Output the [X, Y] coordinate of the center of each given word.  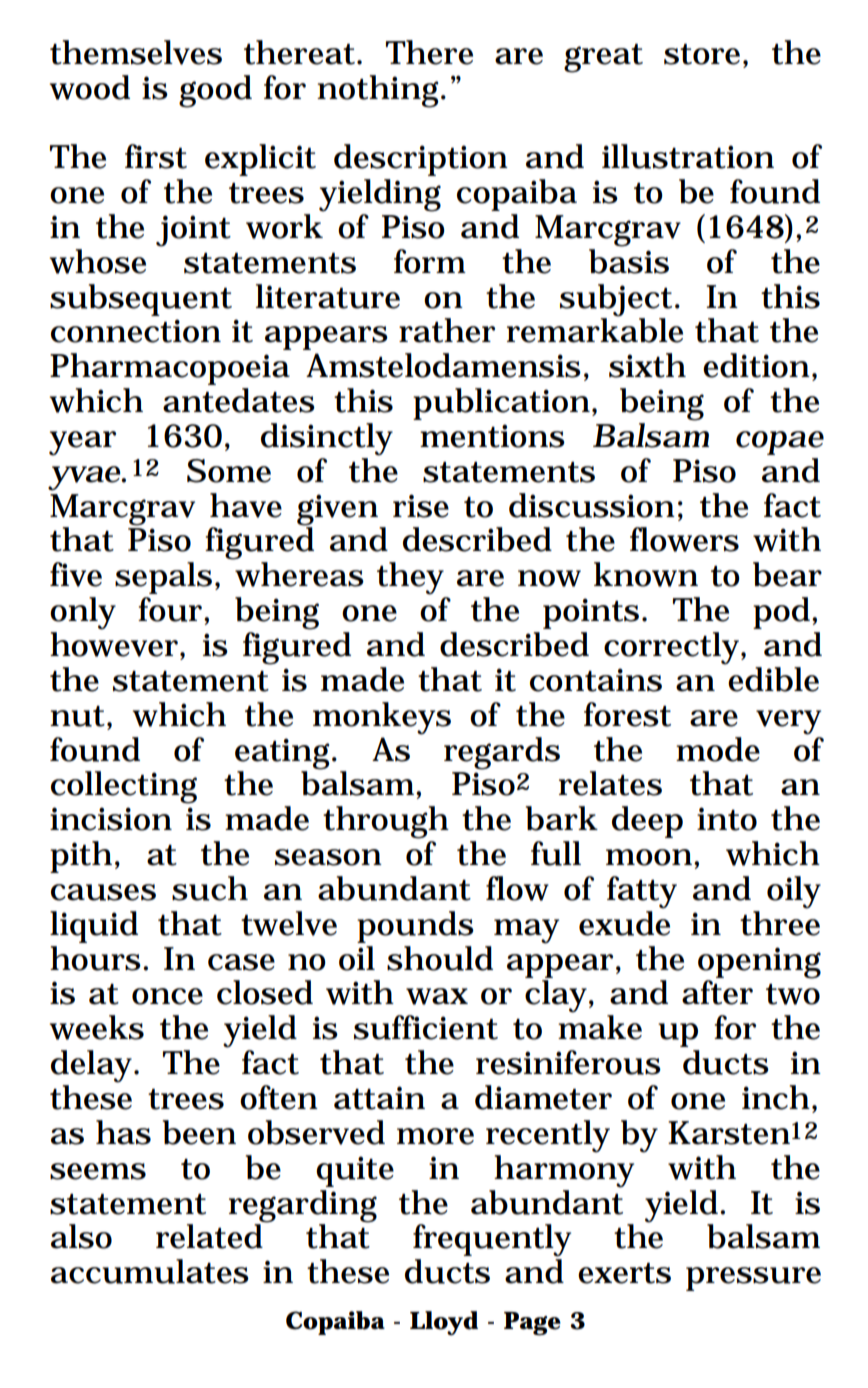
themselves [136, 52]
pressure [753, 1279]
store [704, 54]
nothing [380, 91]
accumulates [150, 1271]
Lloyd [444, 1323]
